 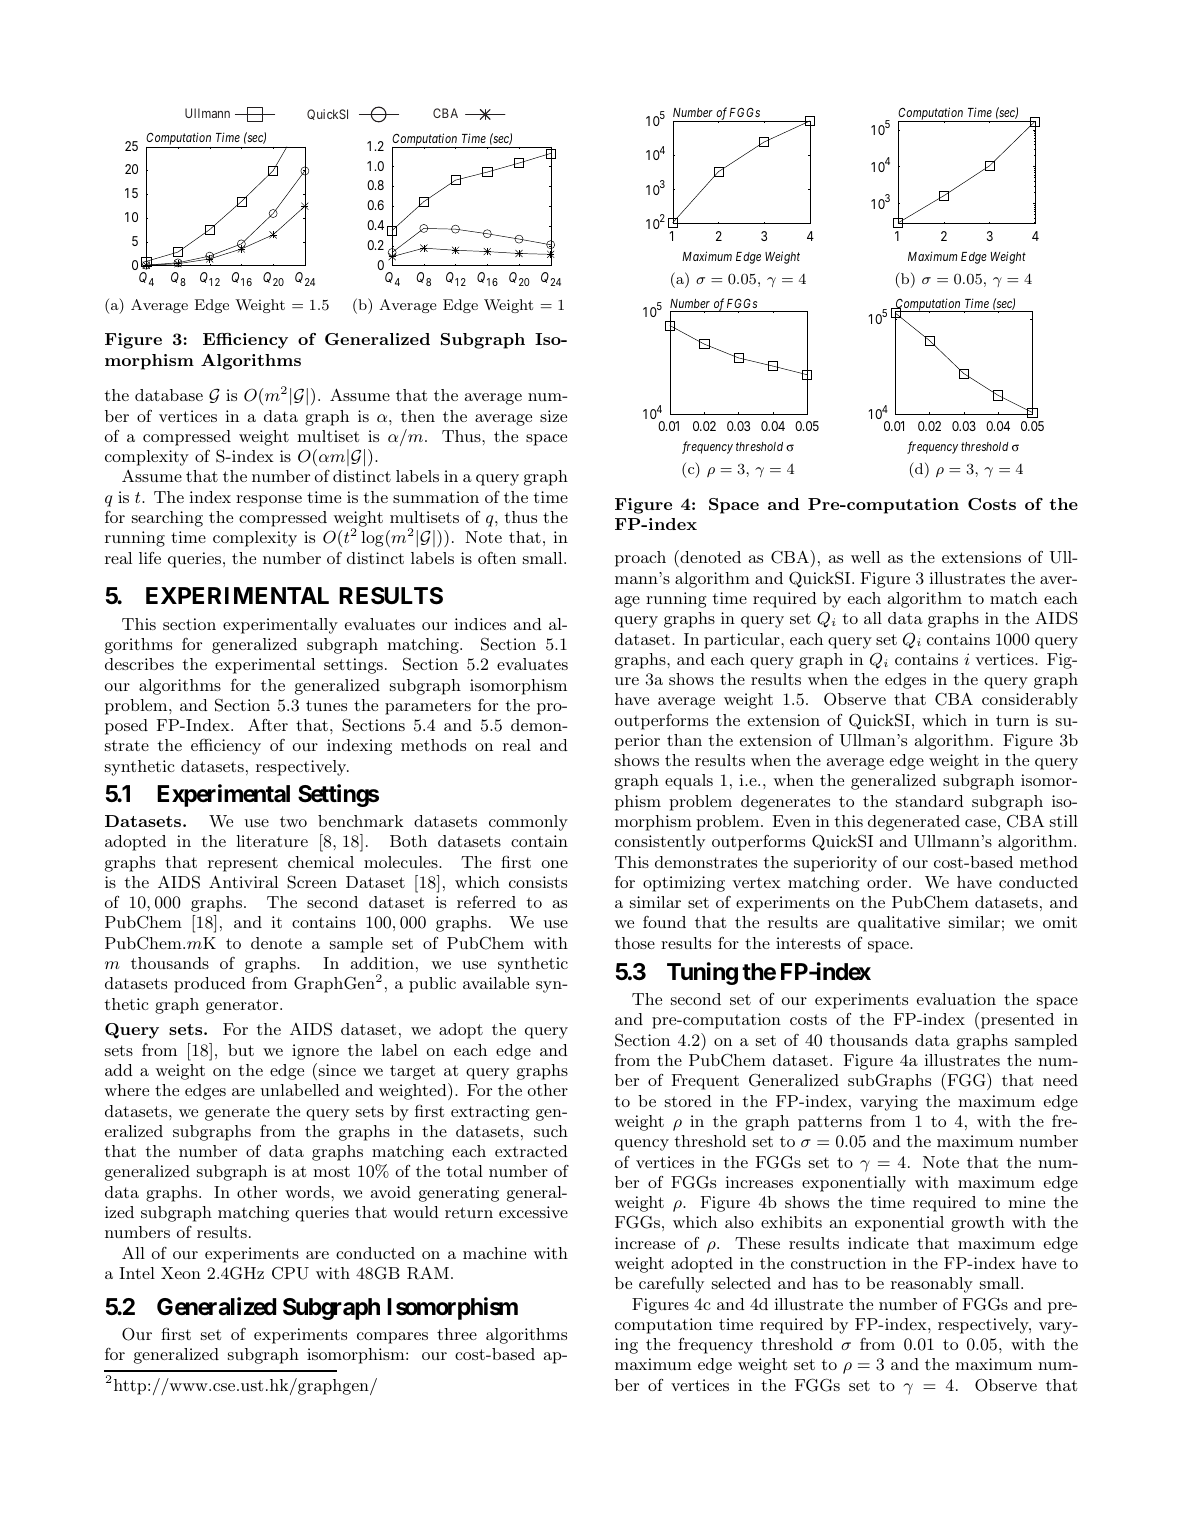 What do you see at coordinates (1060, 1080) in the image?
I see `need` at bounding box center [1060, 1080].
